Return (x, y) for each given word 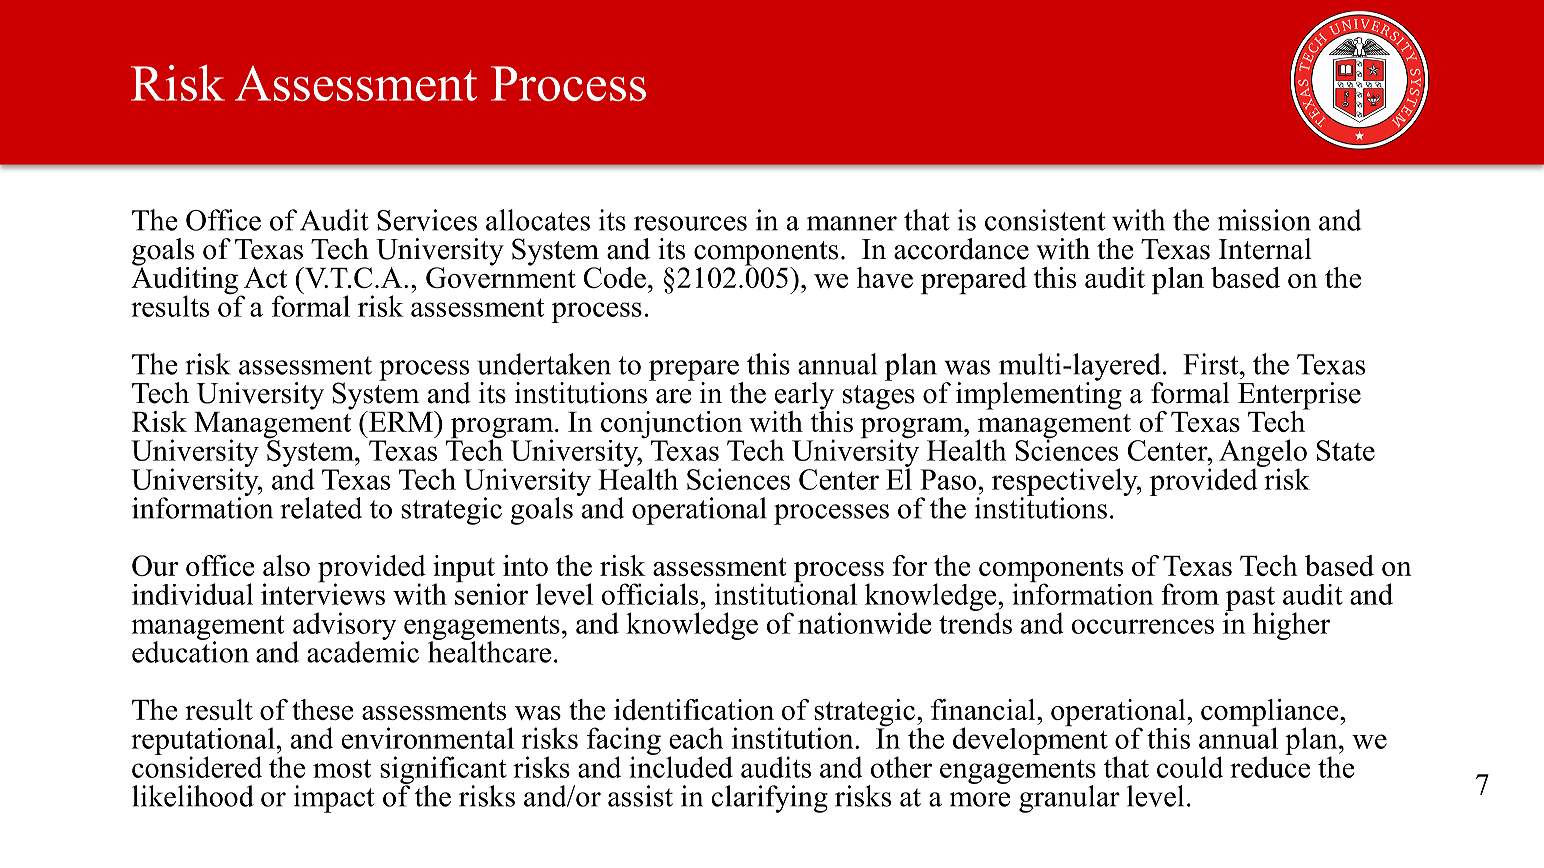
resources (690, 223)
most (342, 768)
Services (427, 220)
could (1190, 767)
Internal (1265, 249)
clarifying (769, 799)
